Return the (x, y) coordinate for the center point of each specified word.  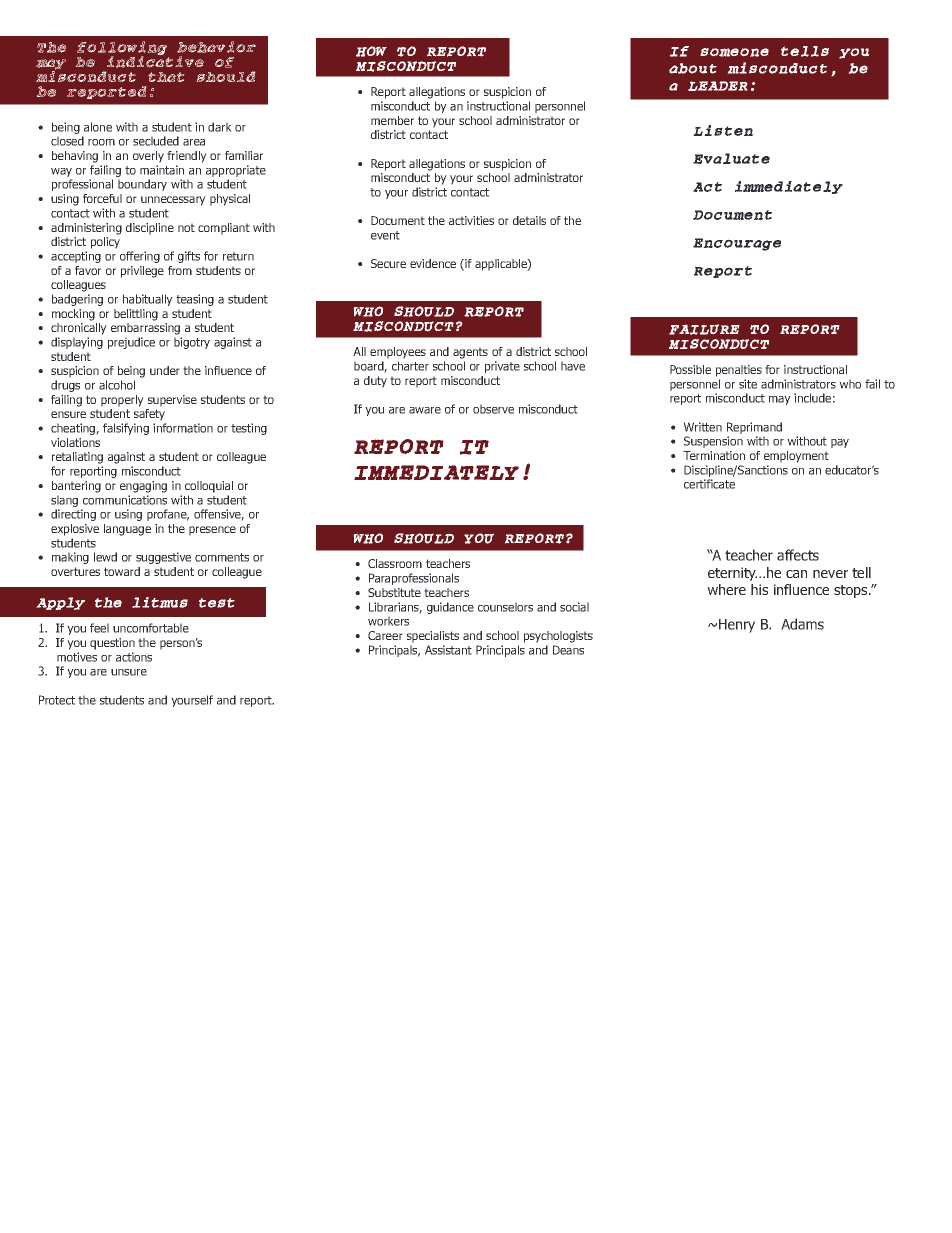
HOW (371, 51)
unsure (129, 672)
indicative (155, 61)
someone (734, 52)
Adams (802, 624)
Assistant (448, 650)
